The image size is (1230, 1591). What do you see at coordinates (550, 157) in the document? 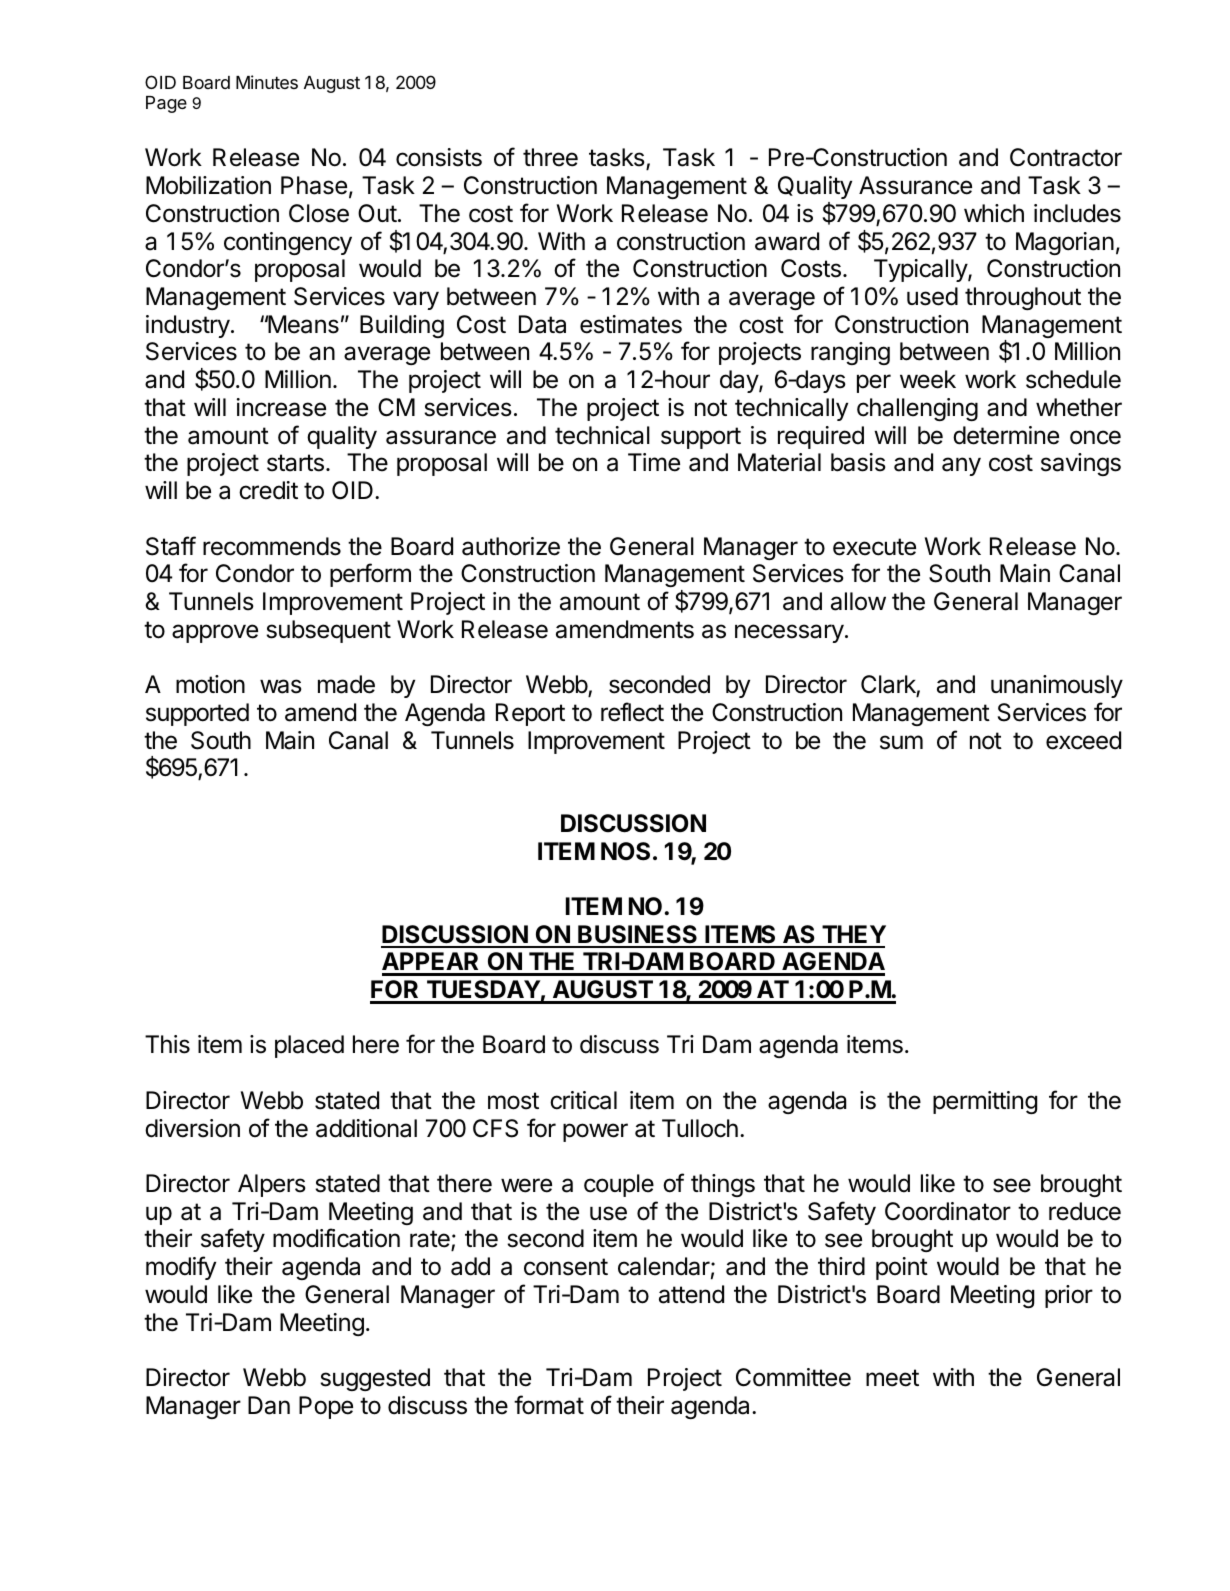
I see `three` at bounding box center [550, 157].
